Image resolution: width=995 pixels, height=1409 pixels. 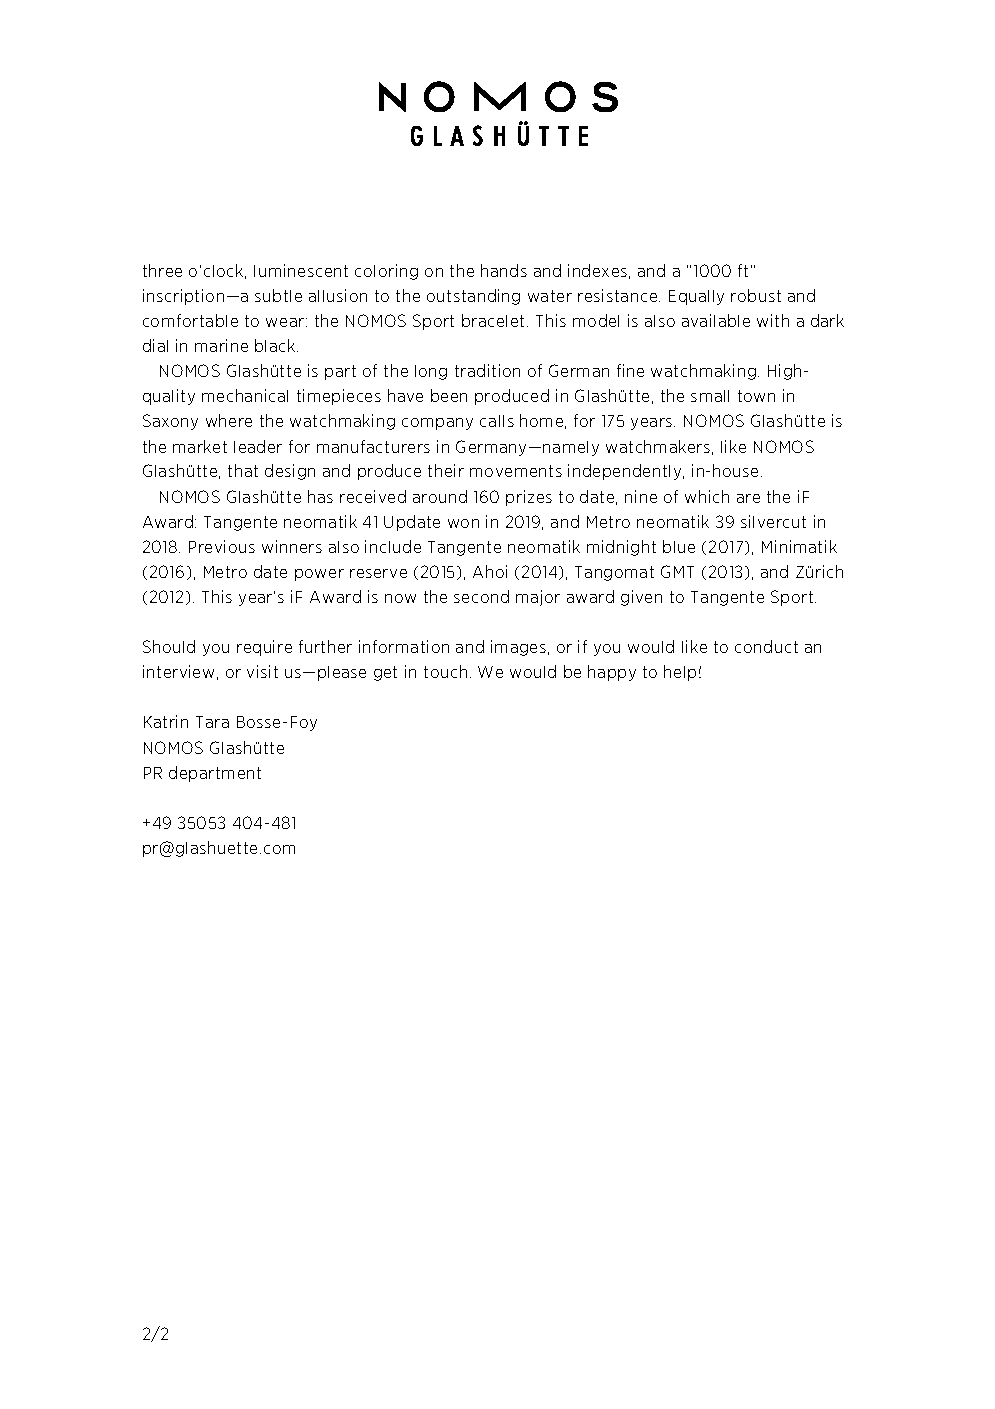 I want to click on Tara, so click(x=212, y=722).
